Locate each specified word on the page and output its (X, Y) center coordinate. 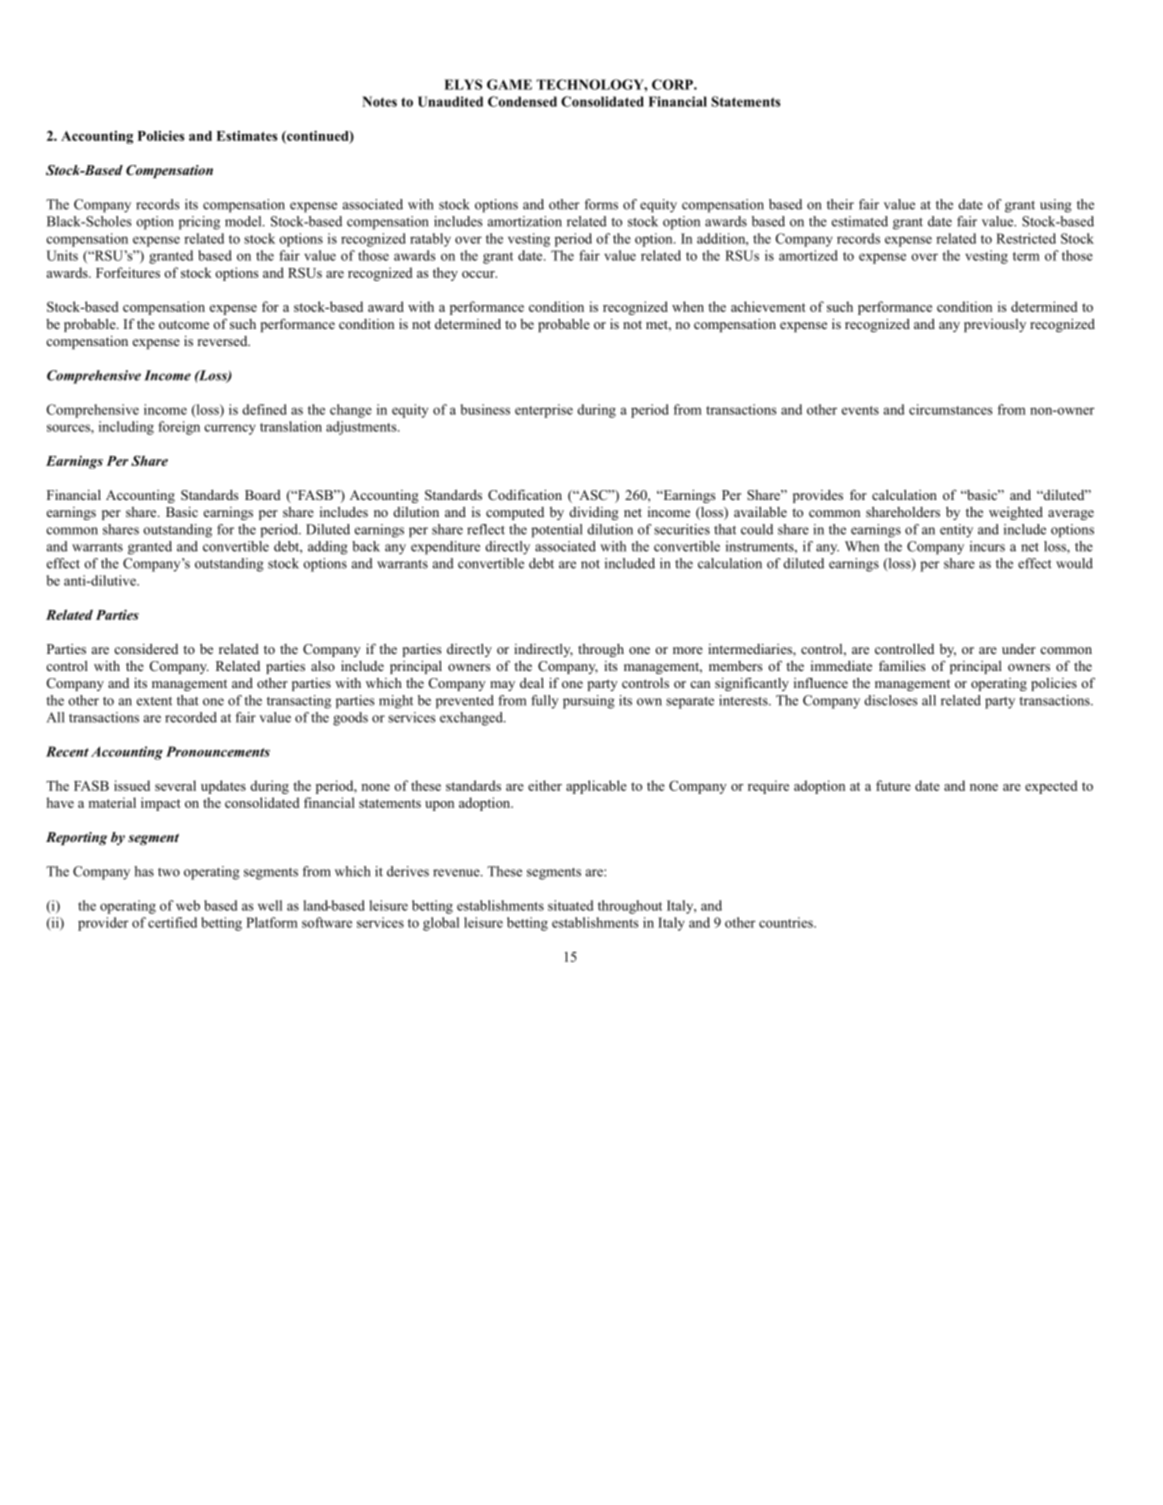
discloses (891, 700)
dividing (594, 513)
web (188, 905)
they (445, 274)
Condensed (522, 101)
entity (956, 531)
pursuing (589, 702)
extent (154, 701)
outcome (184, 324)
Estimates (246, 136)
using (1056, 206)
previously (995, 325)
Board (263, 495)
